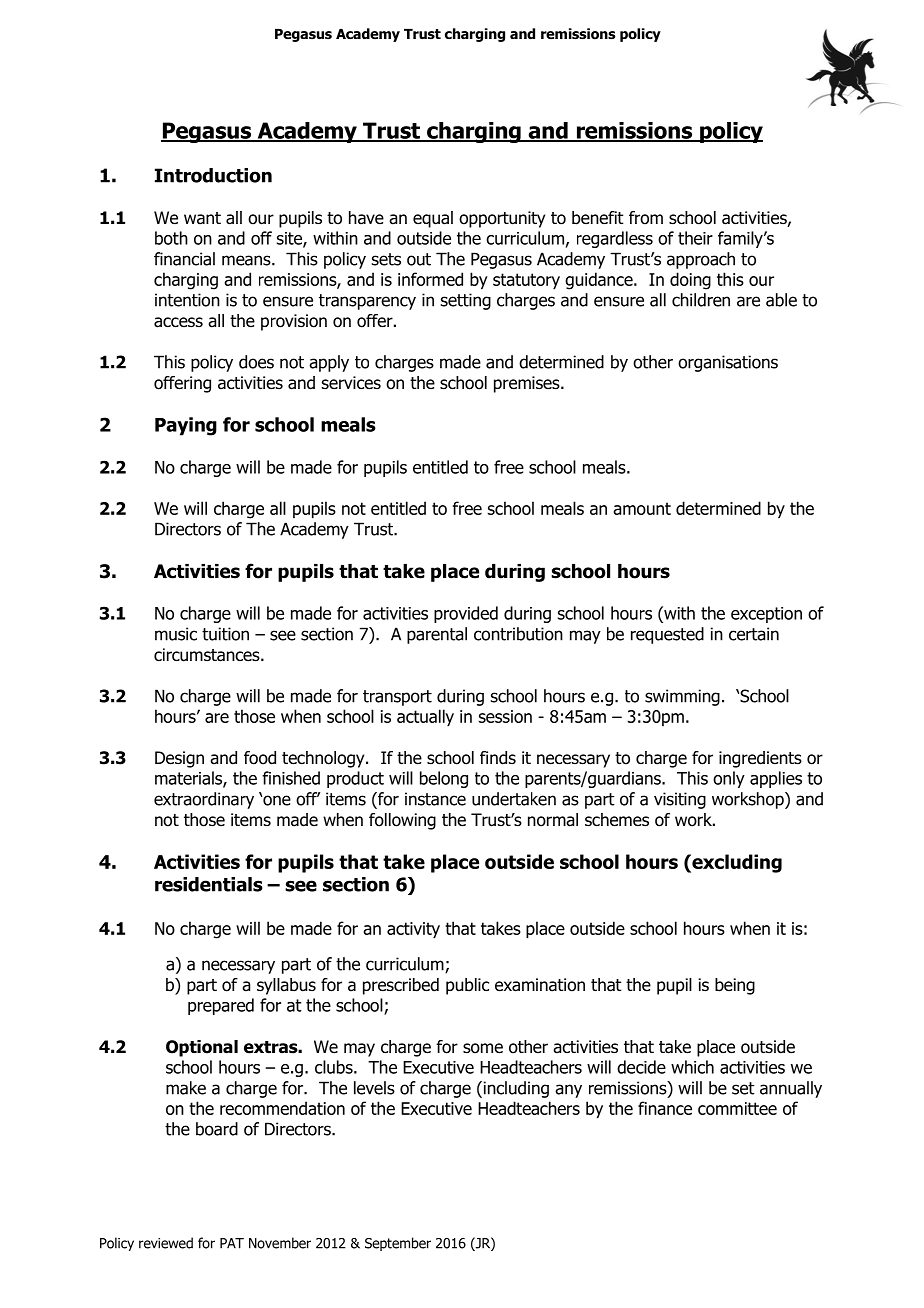 This image has height=1308, width=924. What do you see at coordinates (260, 758) in the image?
I see `food` at bounding box center [260, 758].
